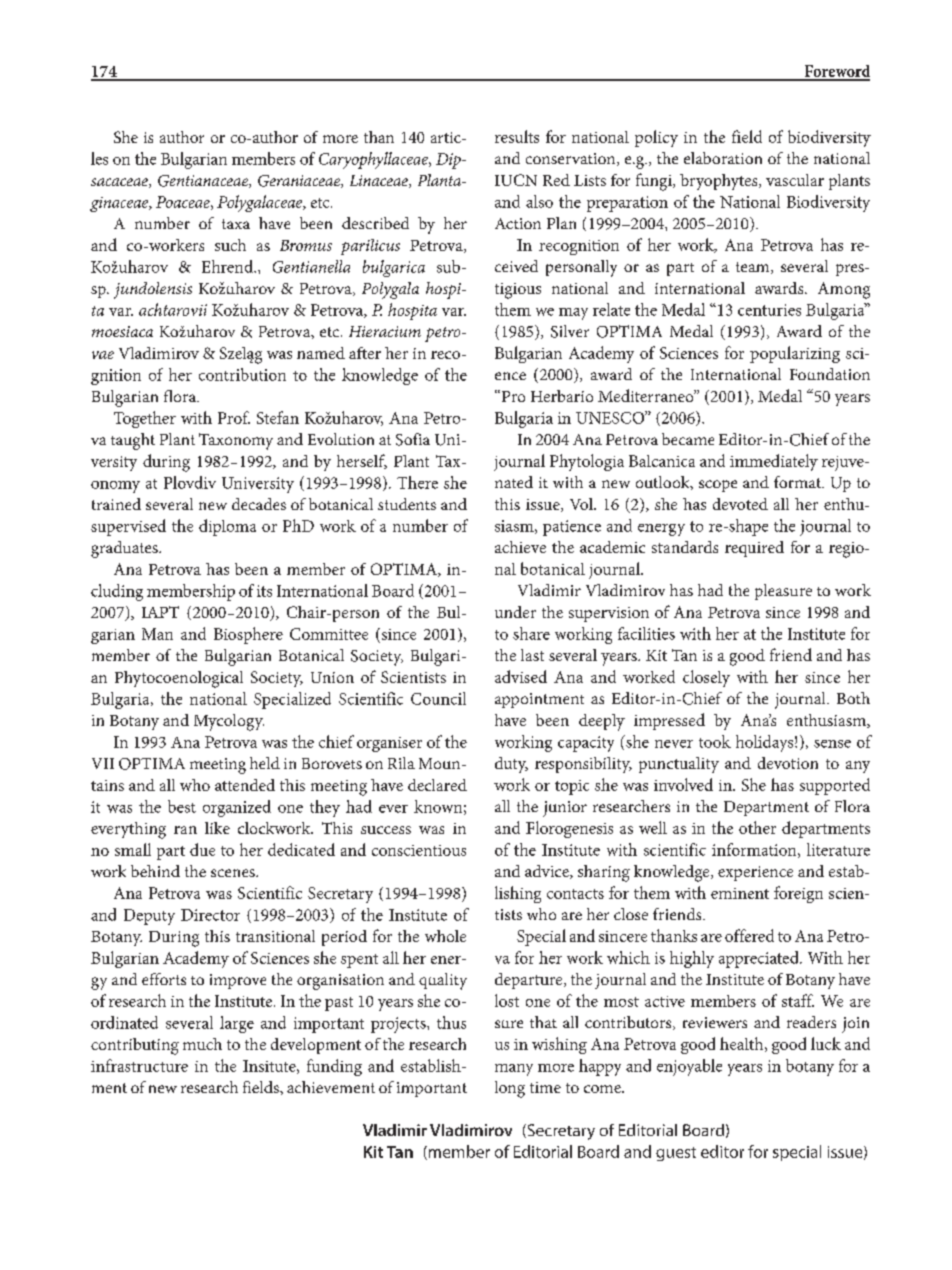 The height and width of the page is (1270, 952). Describe the element at coordinates (248, 635) in the page. I see `Biosphere` at that location.
